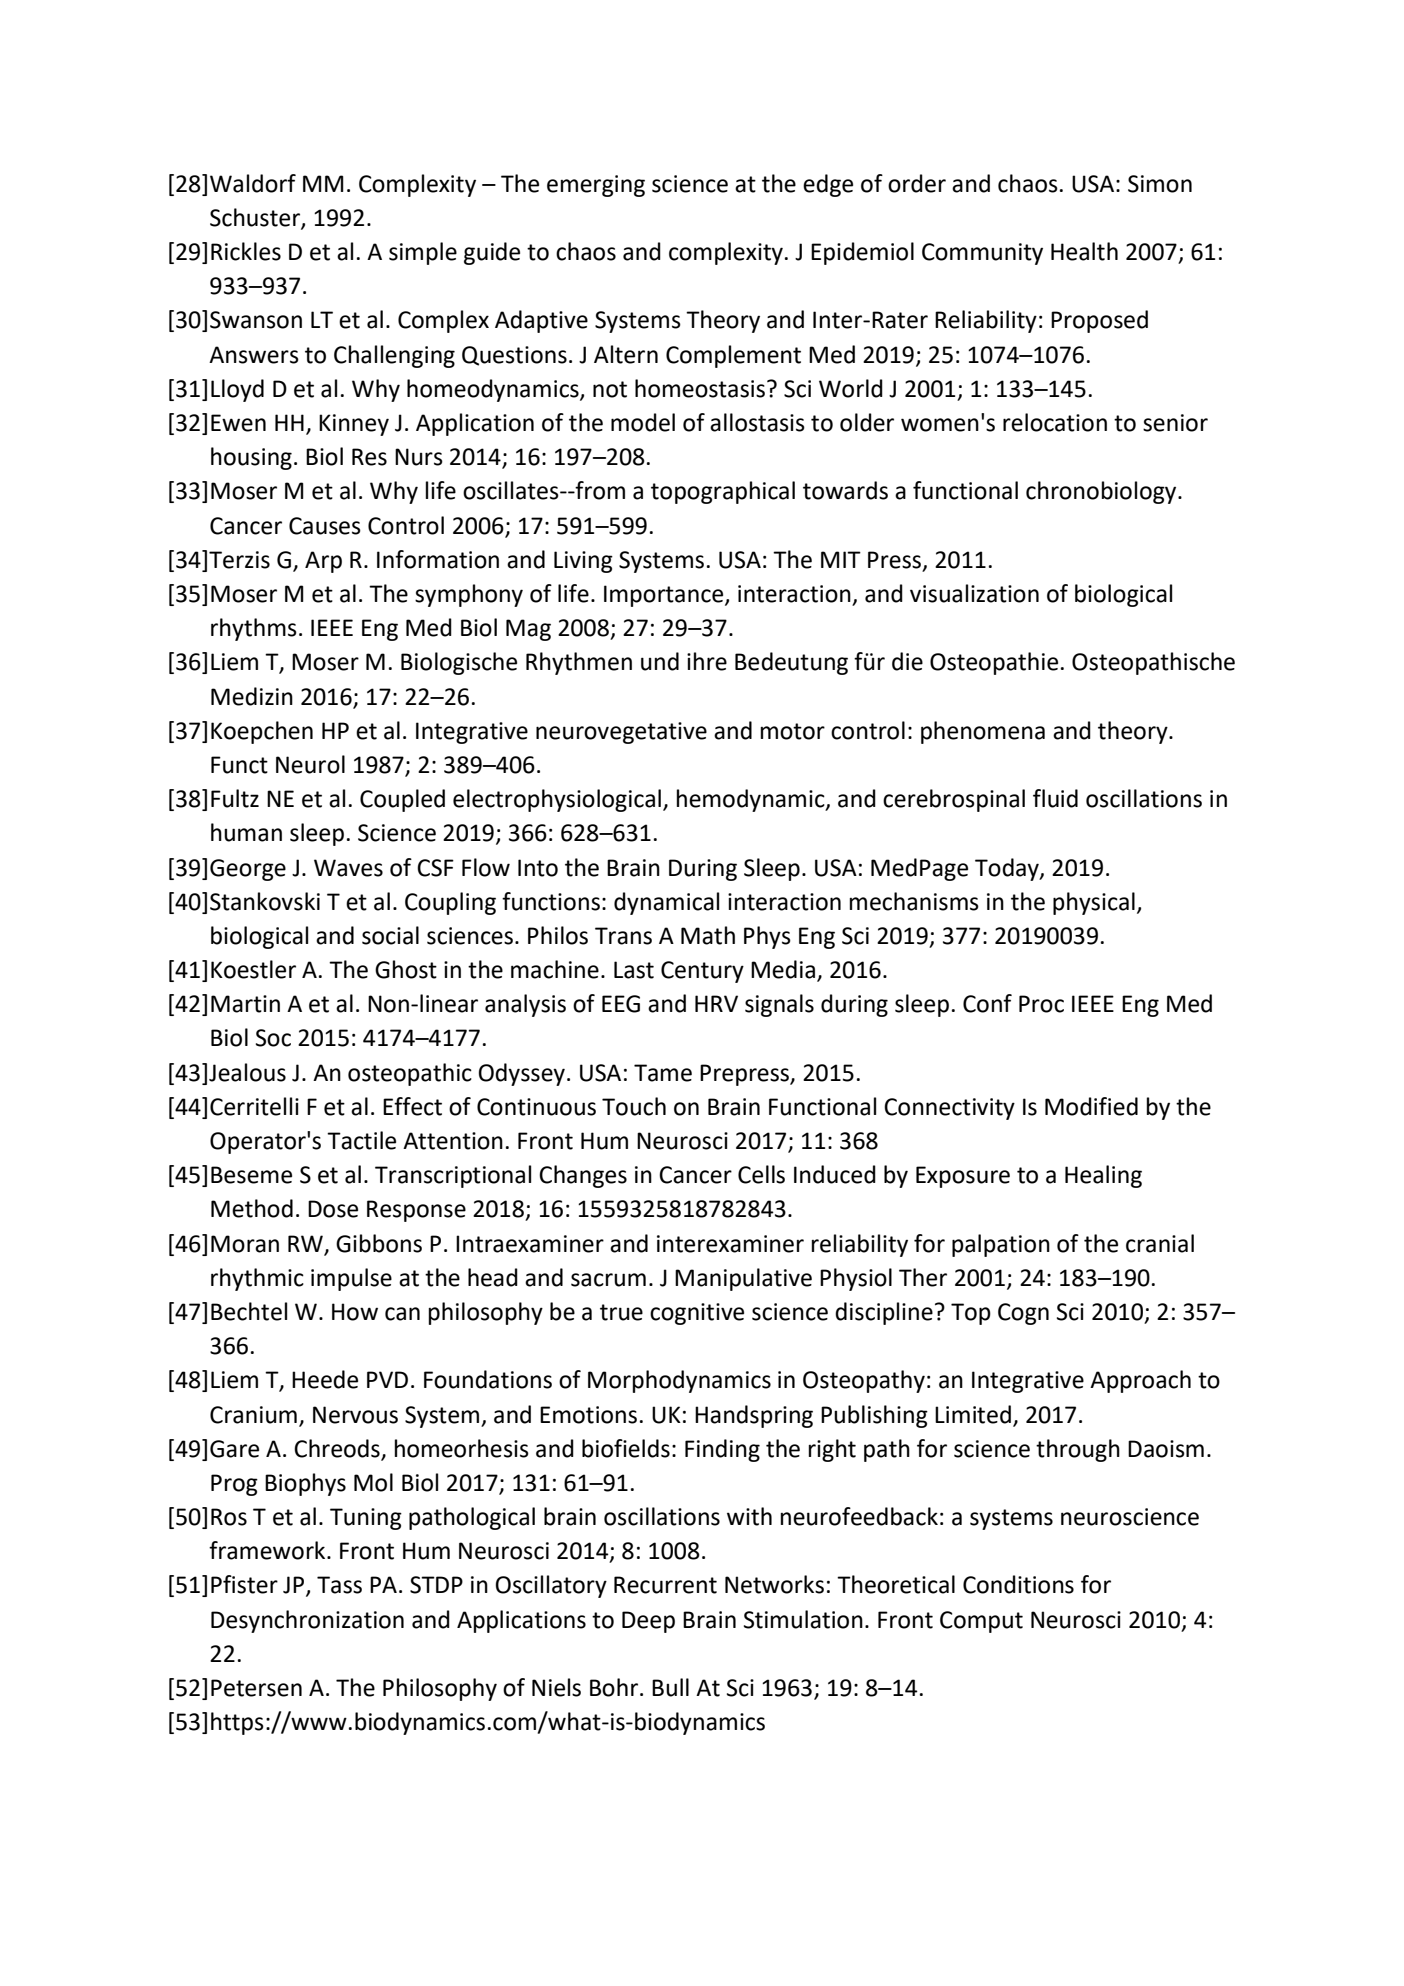 The image size is (1404, 1986). Describe the element at coordinates (761, 1174) in the screenshot. I see `Cells` at that location.
